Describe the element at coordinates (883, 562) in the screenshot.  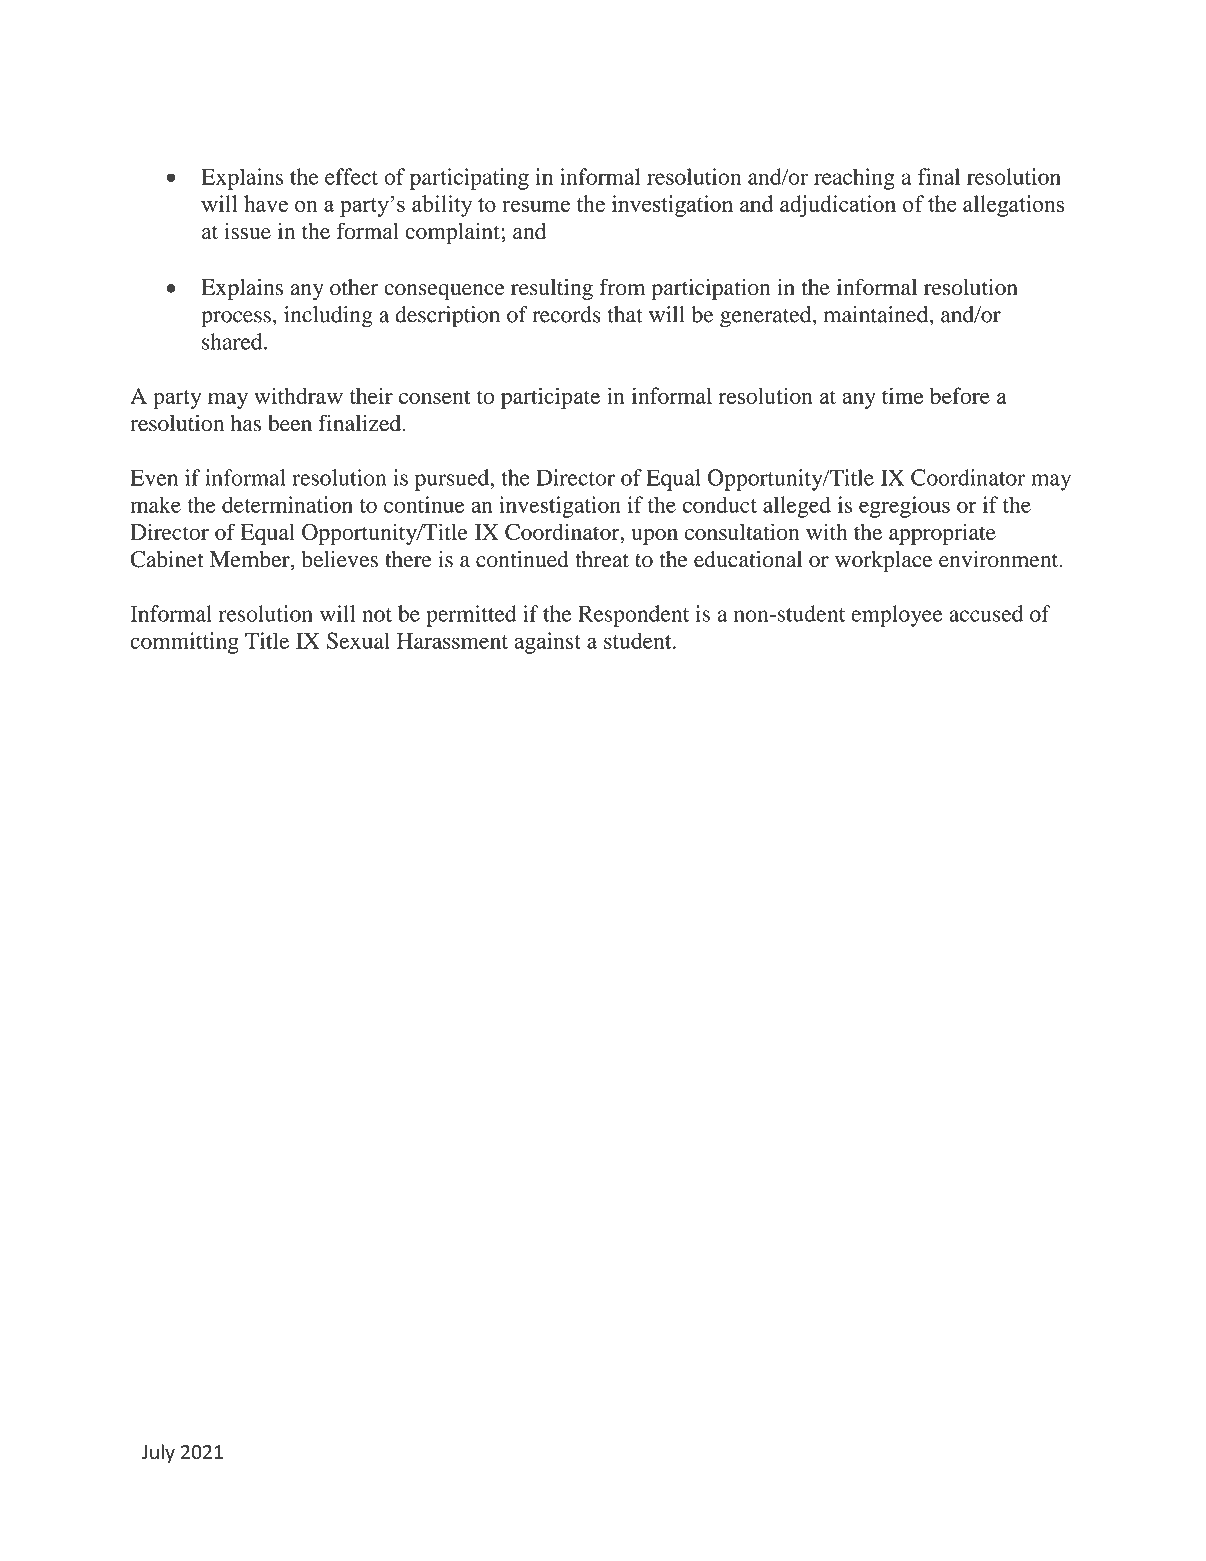
I see `workplace` at that location.
